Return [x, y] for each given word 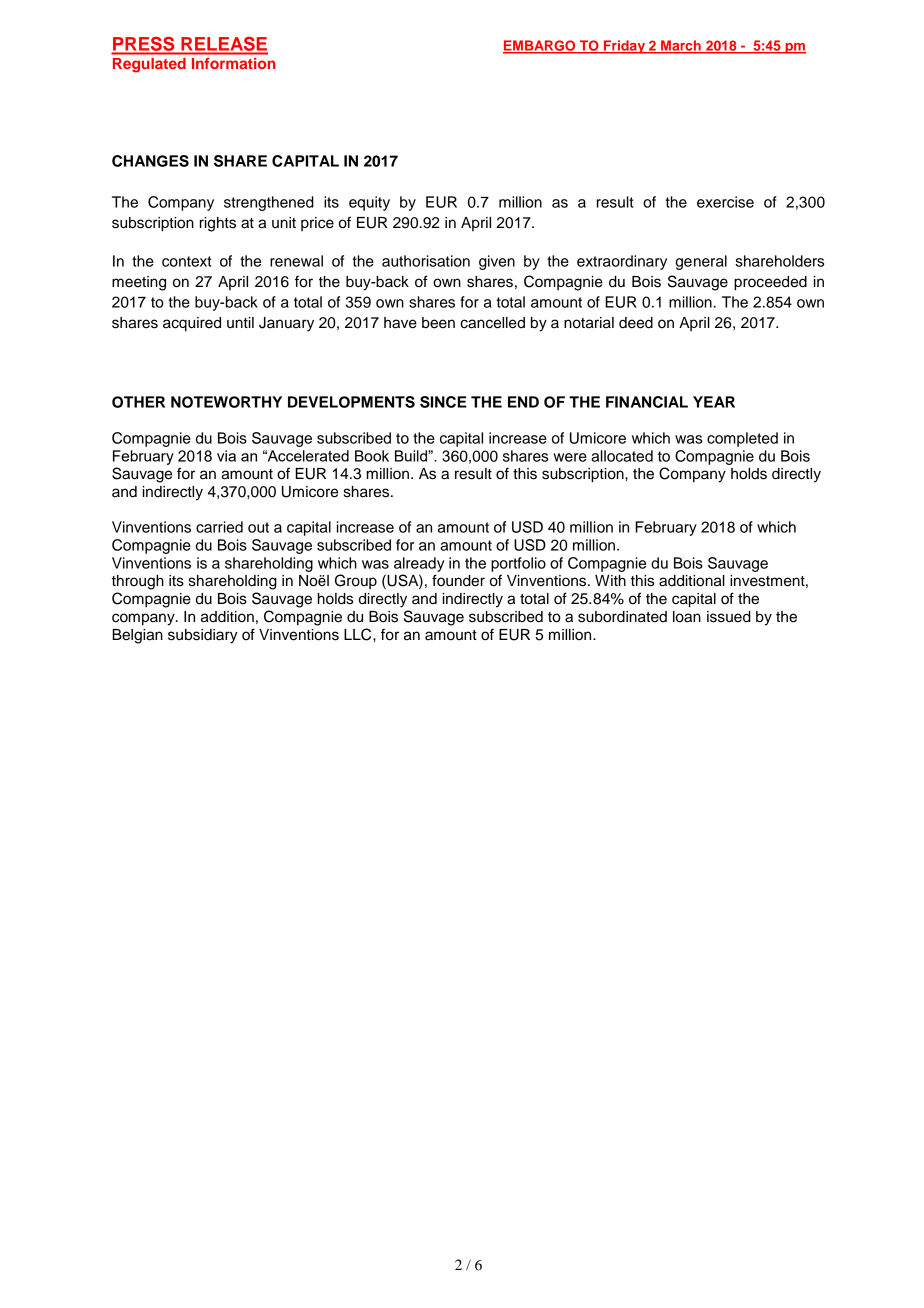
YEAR [714, 402]
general [701, 262]
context [187, 261]
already [419, 564]
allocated [622, 456]
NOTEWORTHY [226, 402]
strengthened [269, 203]
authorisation [426, 261]
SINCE [443, 402]
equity [369, 203]
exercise [725, 202]
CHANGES [150, 161]
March [681, 46]
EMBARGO [540, 46]
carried [219, 527]
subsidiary [203, 636]
